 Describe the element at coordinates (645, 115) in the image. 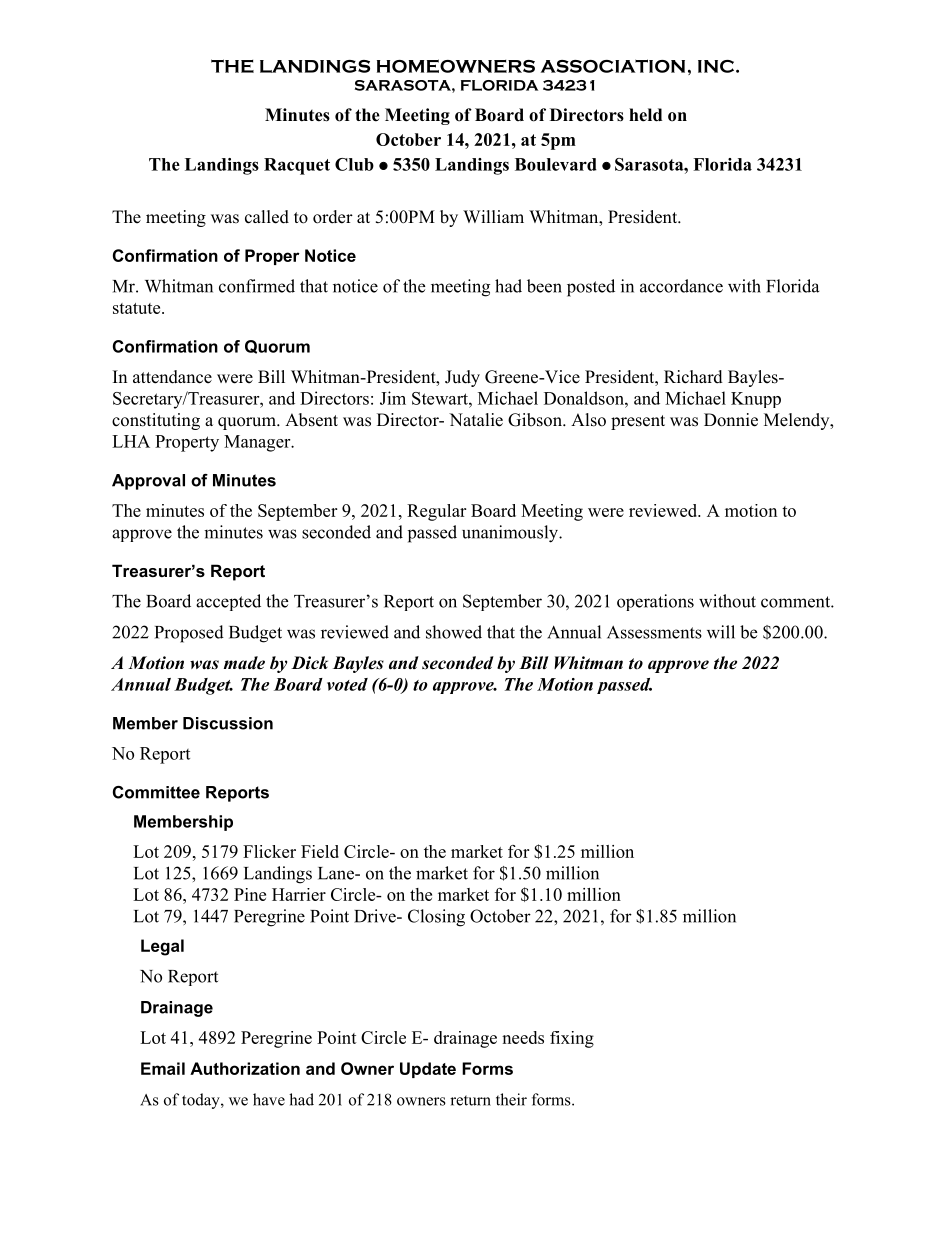

I see `held` at that location.
